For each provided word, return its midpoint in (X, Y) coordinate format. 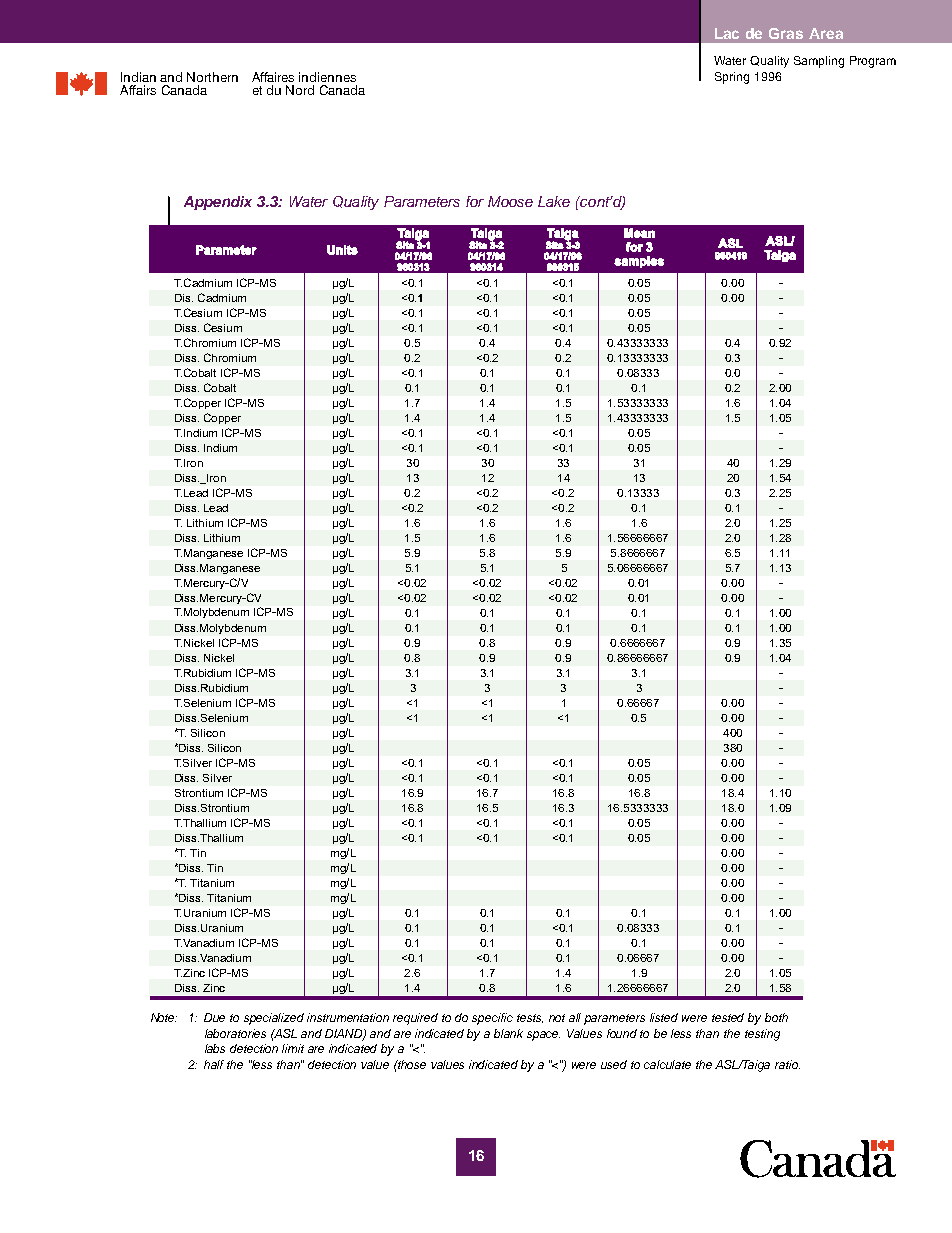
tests (530, 1018)
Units (342, 250)
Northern (212, 77)
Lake (554, 201)
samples (639, 262)
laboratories (235, 1033)
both (776, 1017)
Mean (639, 233)
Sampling (819, 62)
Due (214, 1017)
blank (508, 1033)
